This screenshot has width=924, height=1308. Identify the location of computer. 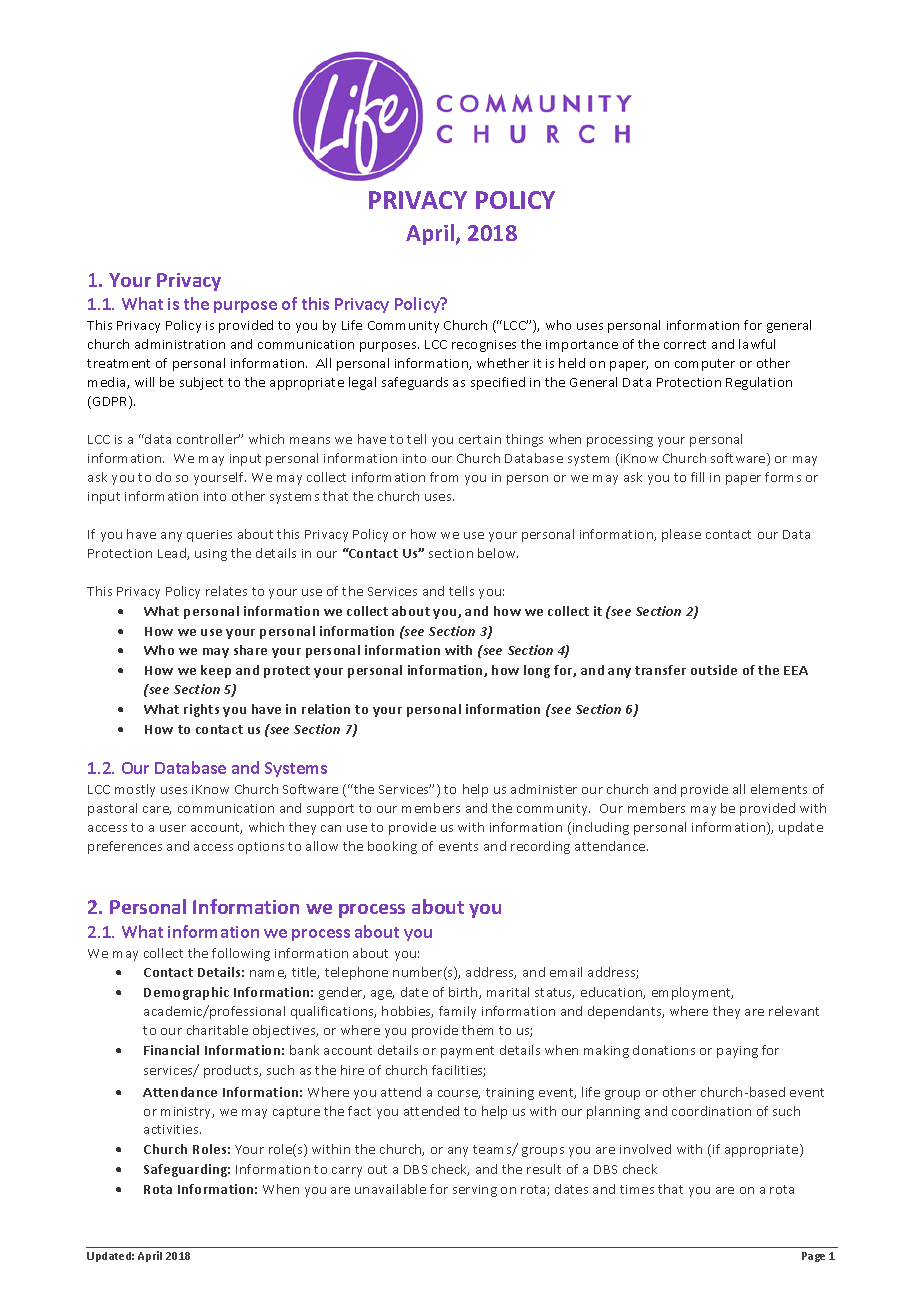
(705, 365).
